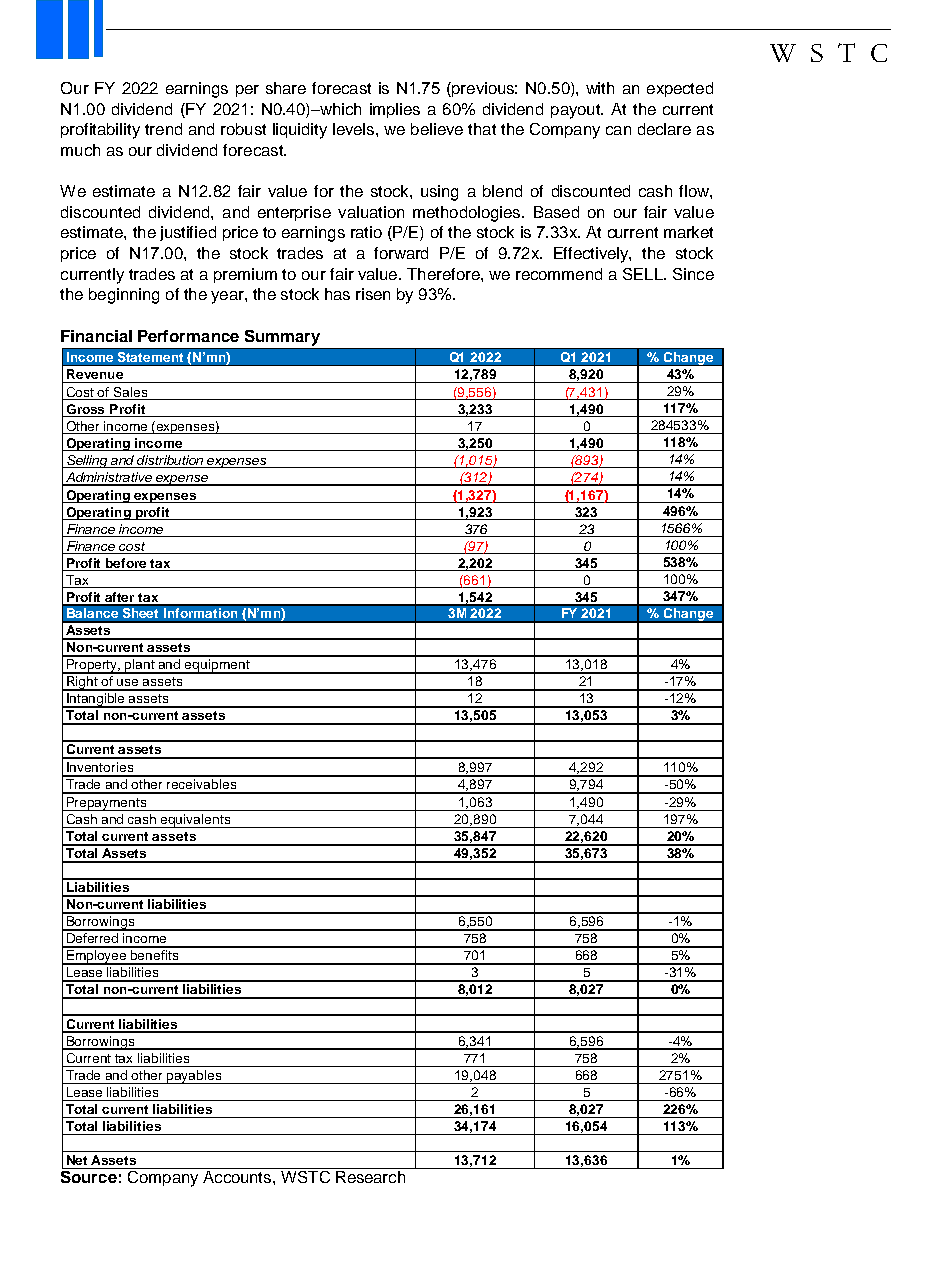 This screenshot has width=928, height=1288. Describe the element at coordinates (693, 274) in the screenshot. I see `Since` at that location.
